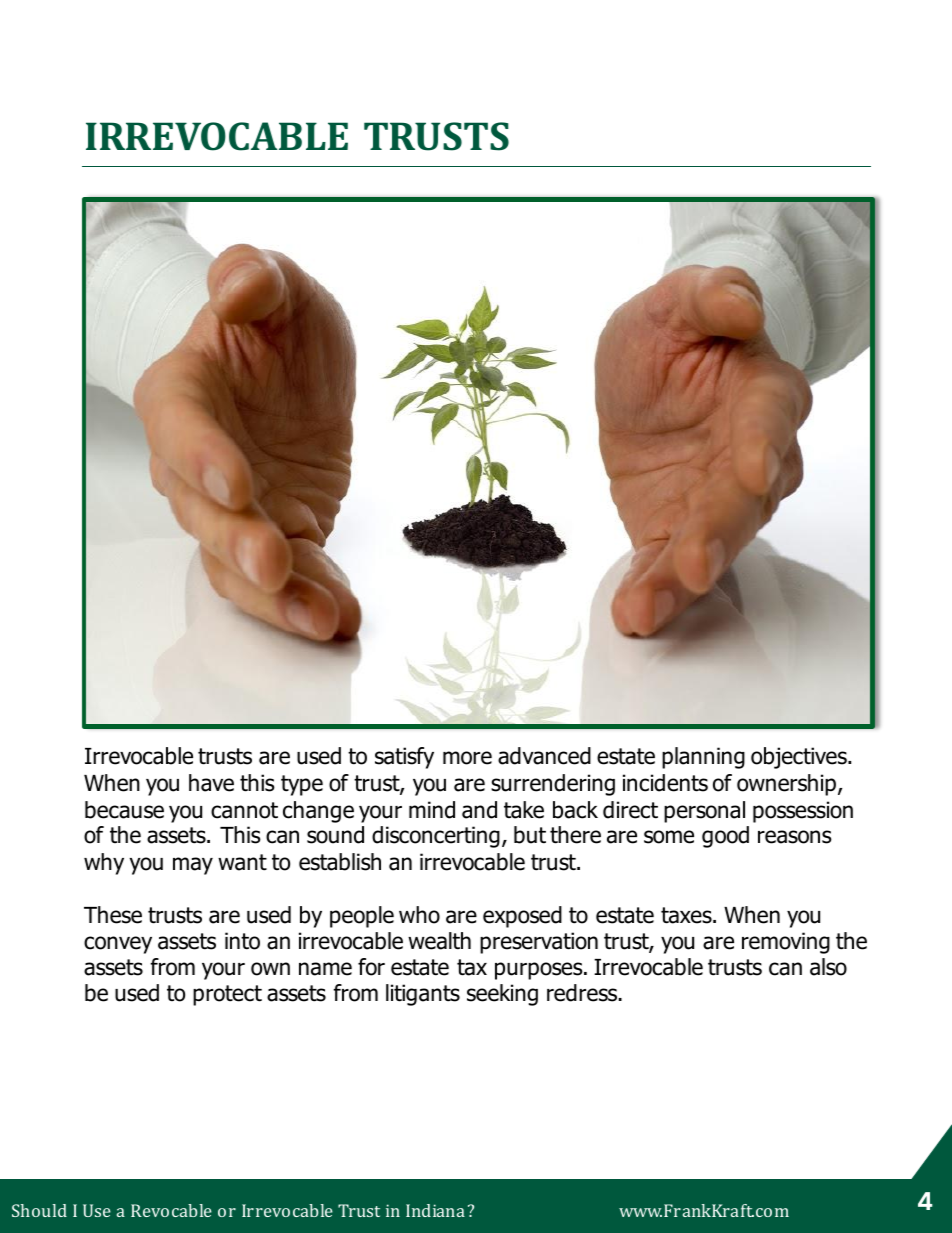  What do you see at coordinates (423, 995) in the document?
I see `litigants` at bounding box center [423, 995].
